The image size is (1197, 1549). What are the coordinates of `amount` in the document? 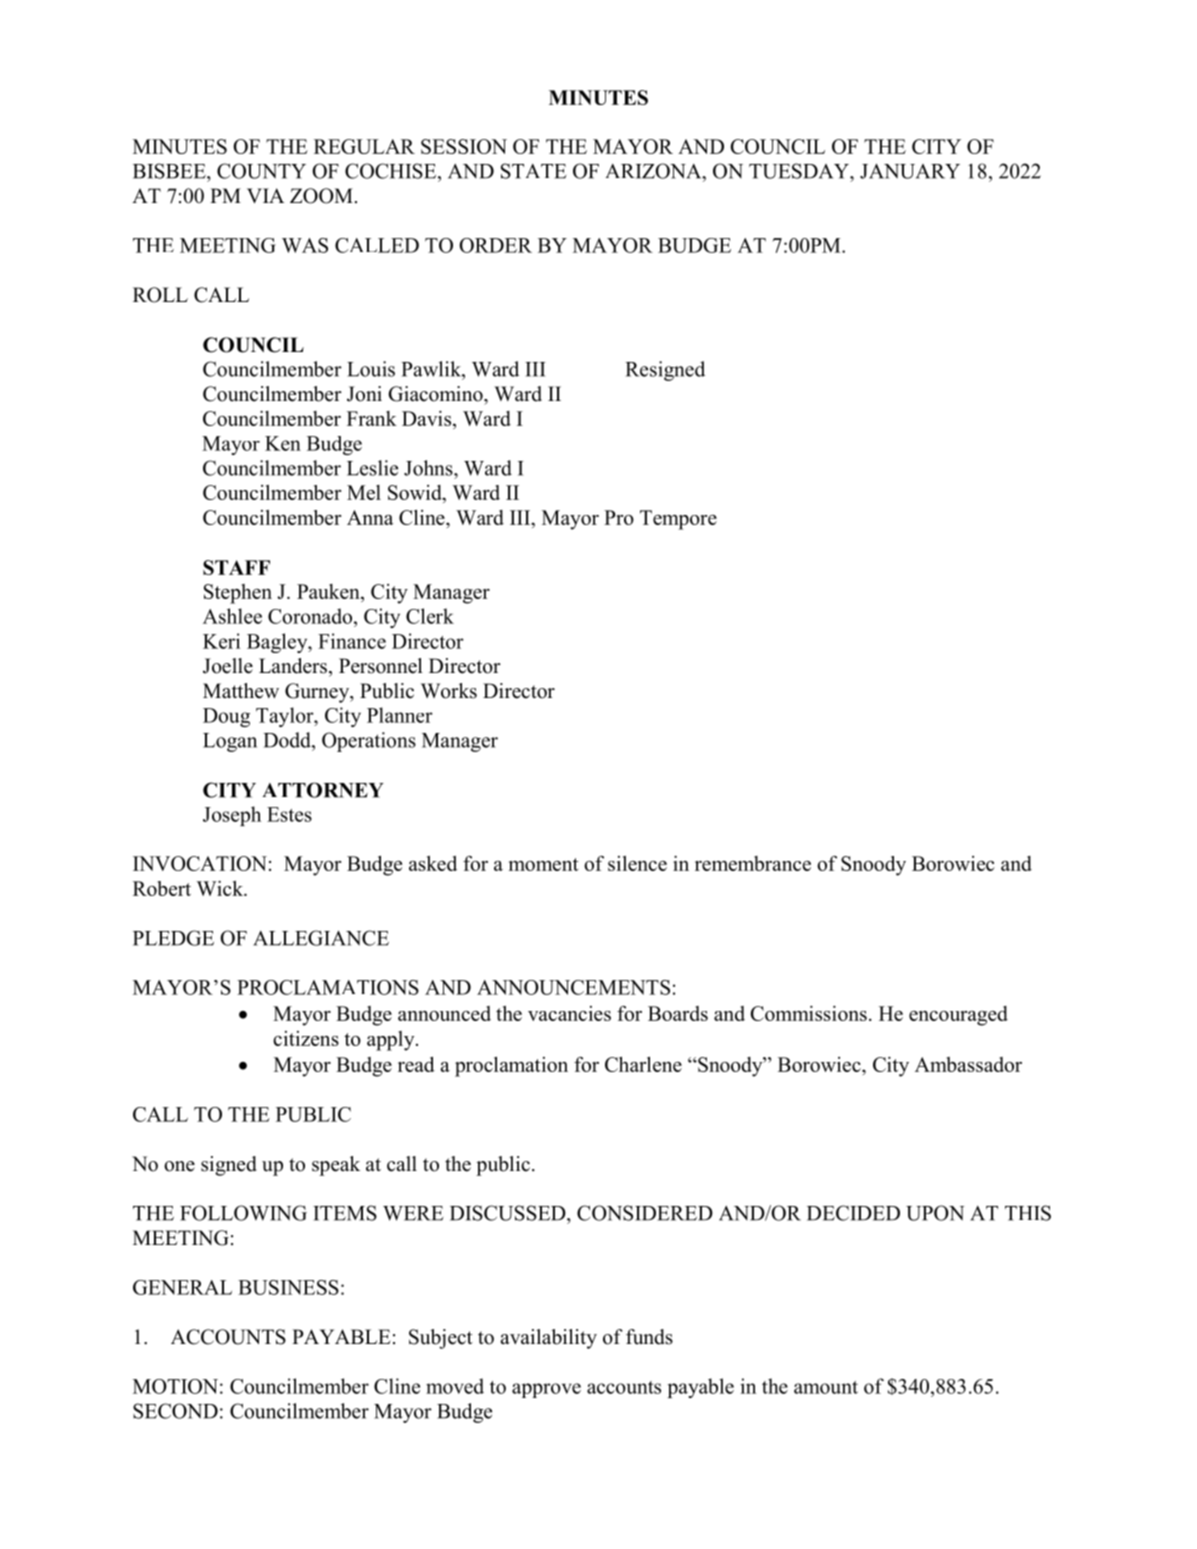 It's located at (826, 1387).
